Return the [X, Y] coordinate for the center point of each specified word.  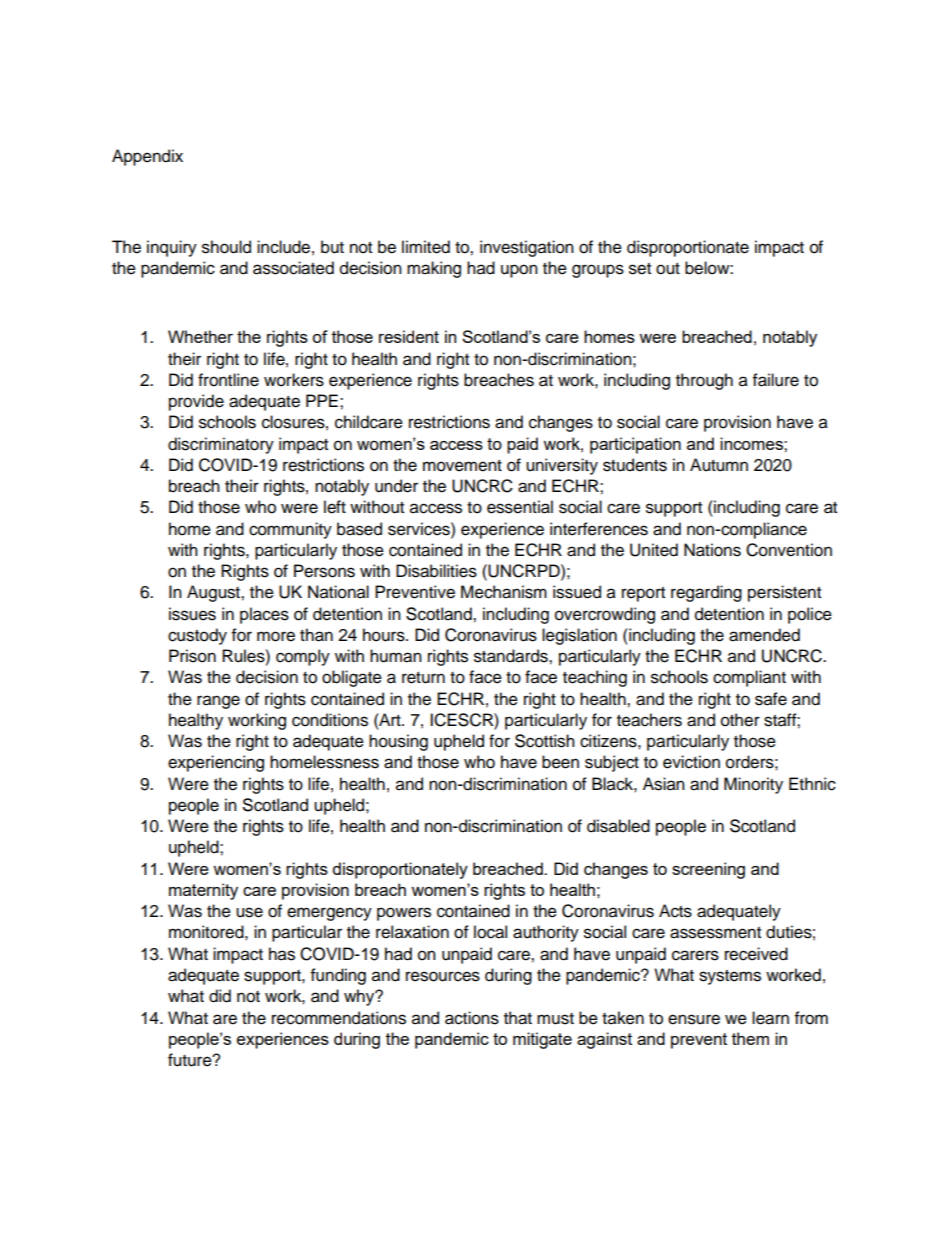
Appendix [147, 157]
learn [770, 1018]
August [214, 593]
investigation [527, 248]
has [282, 954]
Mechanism [504, 592]
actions [472, 1018]
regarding [706, 593]
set [640, 269]
